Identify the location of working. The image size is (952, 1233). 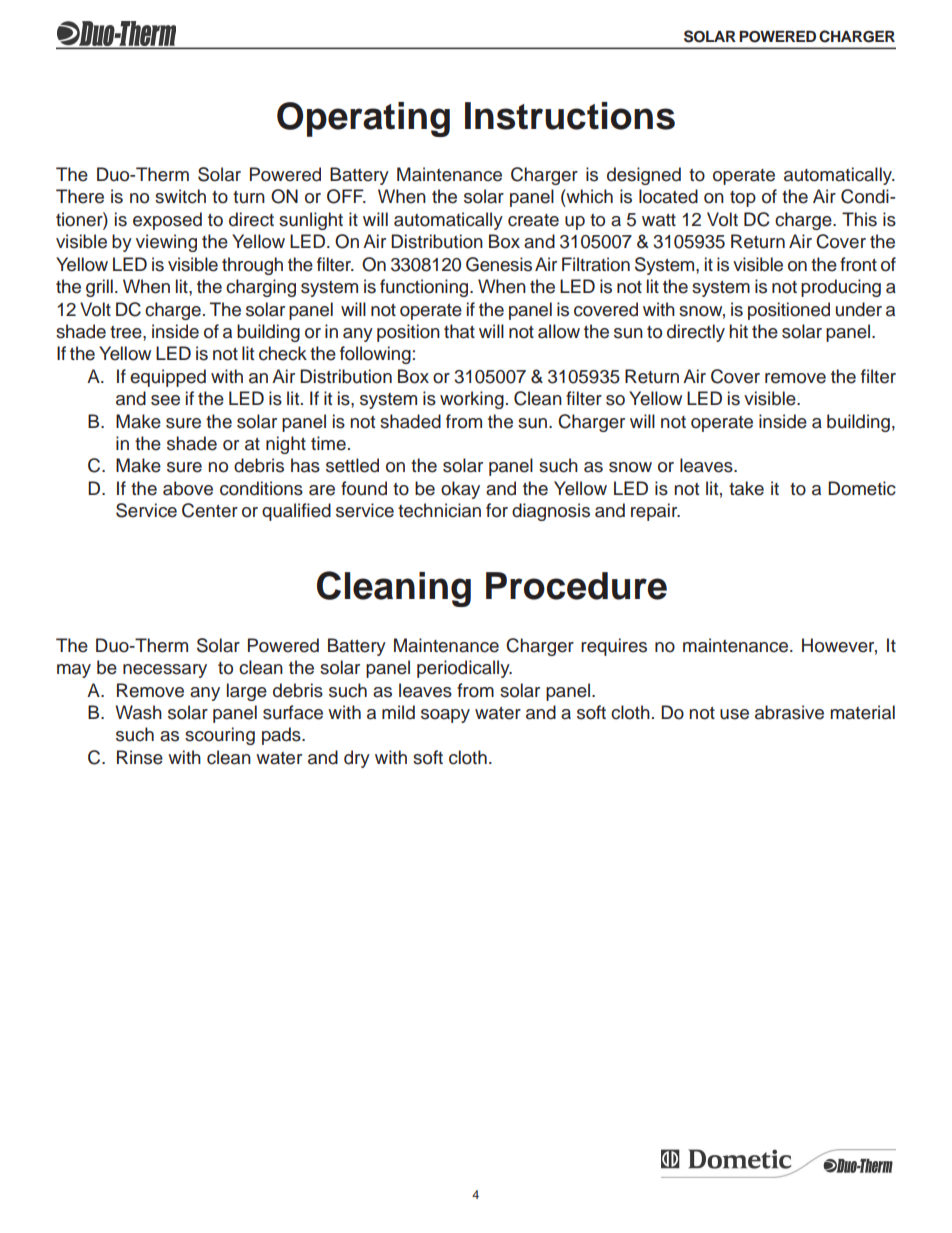
(472, 400).
